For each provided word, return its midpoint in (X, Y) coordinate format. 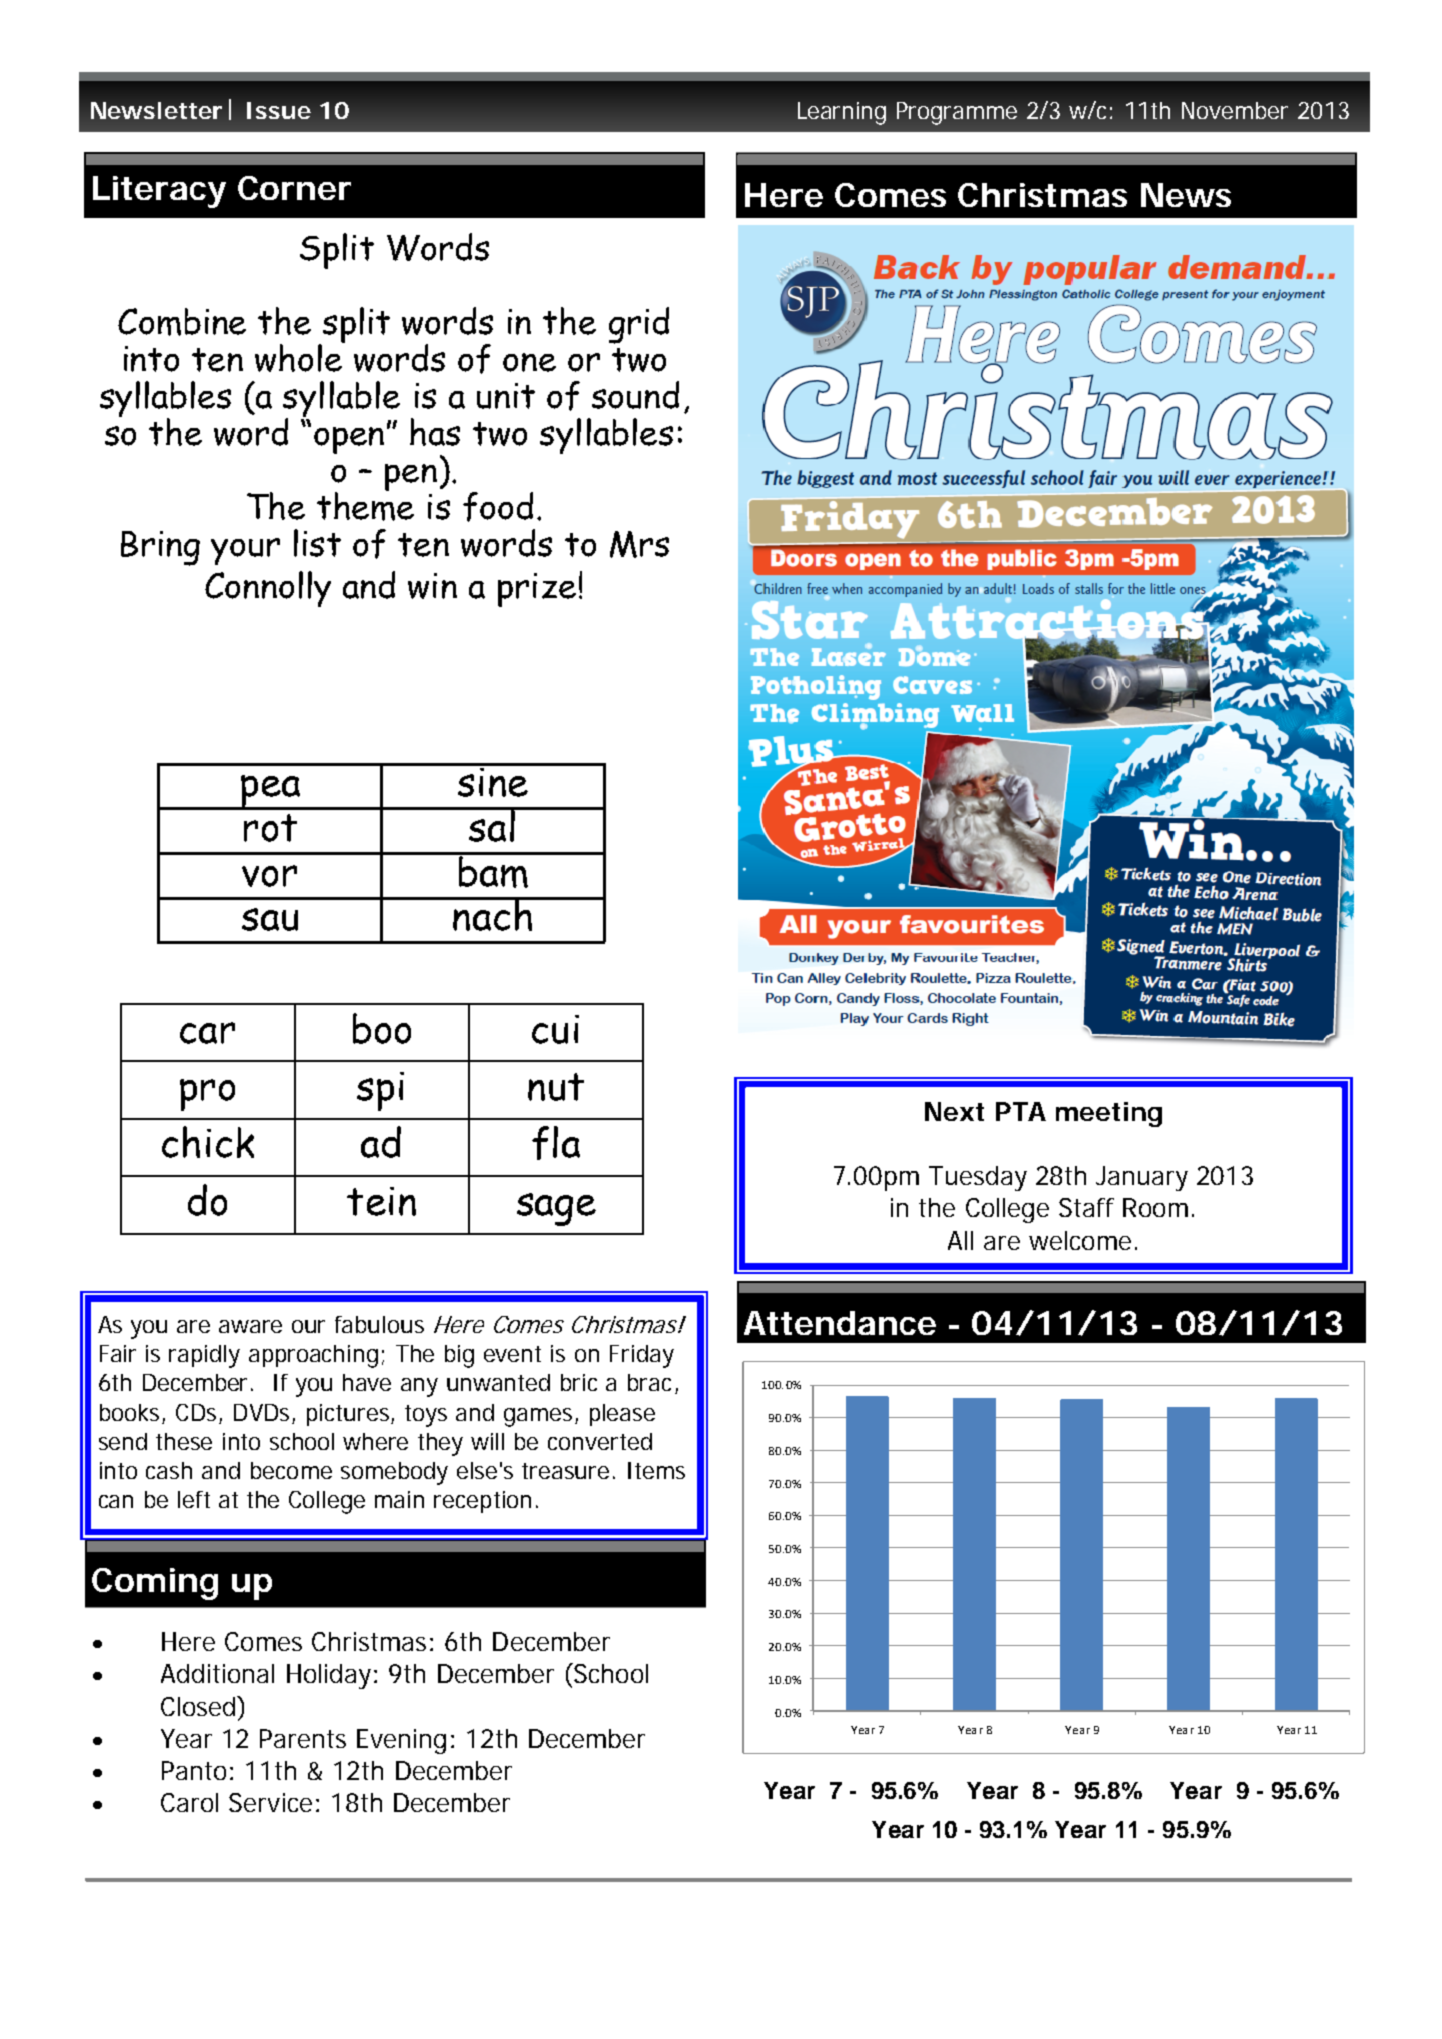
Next (954, 1111)
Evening (401, 1741)
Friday (642, 1356)
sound (635, 395)
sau (270, 919)
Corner (294, 188)
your (245, 551)
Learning (842, 113)
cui (555, 1029)
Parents (303, 1738)
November (1235, 110)
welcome (1080, 1240)
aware (250, 1326)
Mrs (639, 544)
